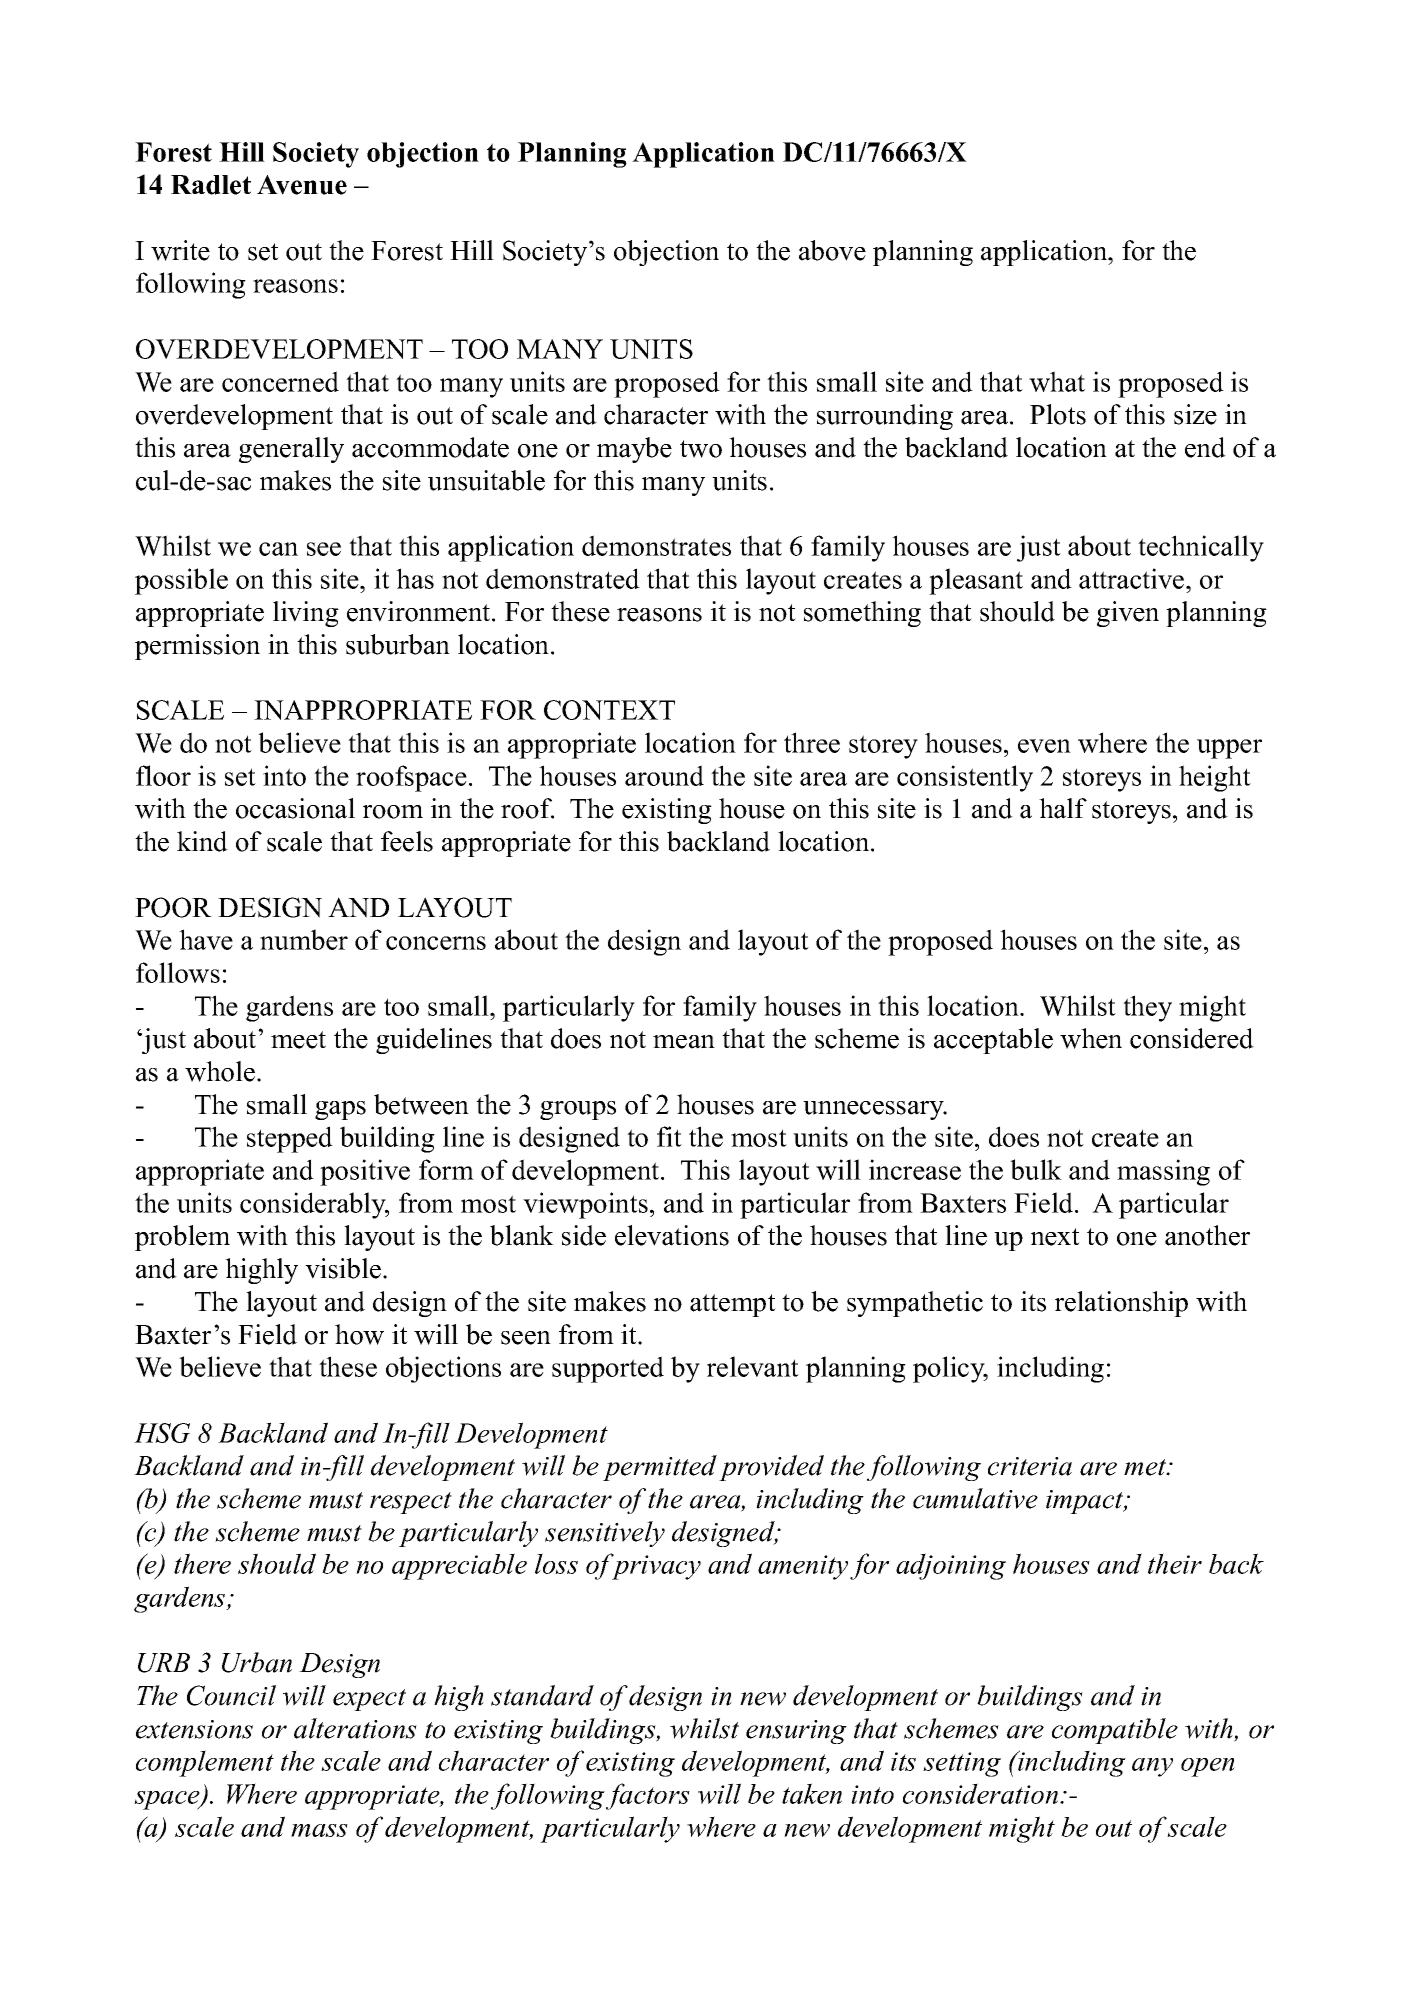 Image resolution: width=1416 pixels, height=2004 pixels. What do you see at coordinates (298, 1040) in the screenshot?
I see `meet` at bounding box center [298, 1040].
